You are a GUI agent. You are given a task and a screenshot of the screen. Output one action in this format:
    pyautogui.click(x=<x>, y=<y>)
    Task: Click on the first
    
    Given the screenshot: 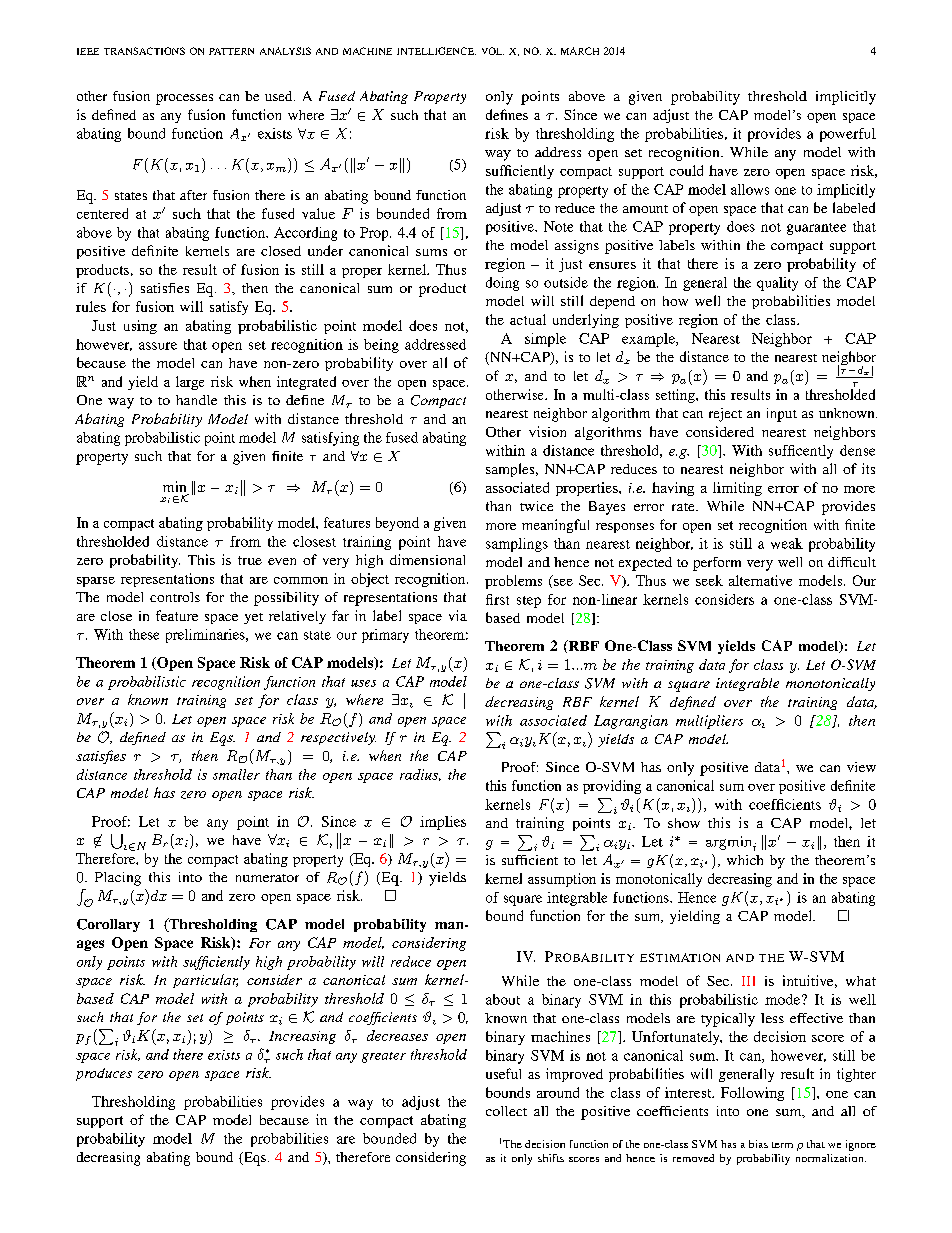 What is the action you would take?
    pyautogui.click(x=497, y=599)
